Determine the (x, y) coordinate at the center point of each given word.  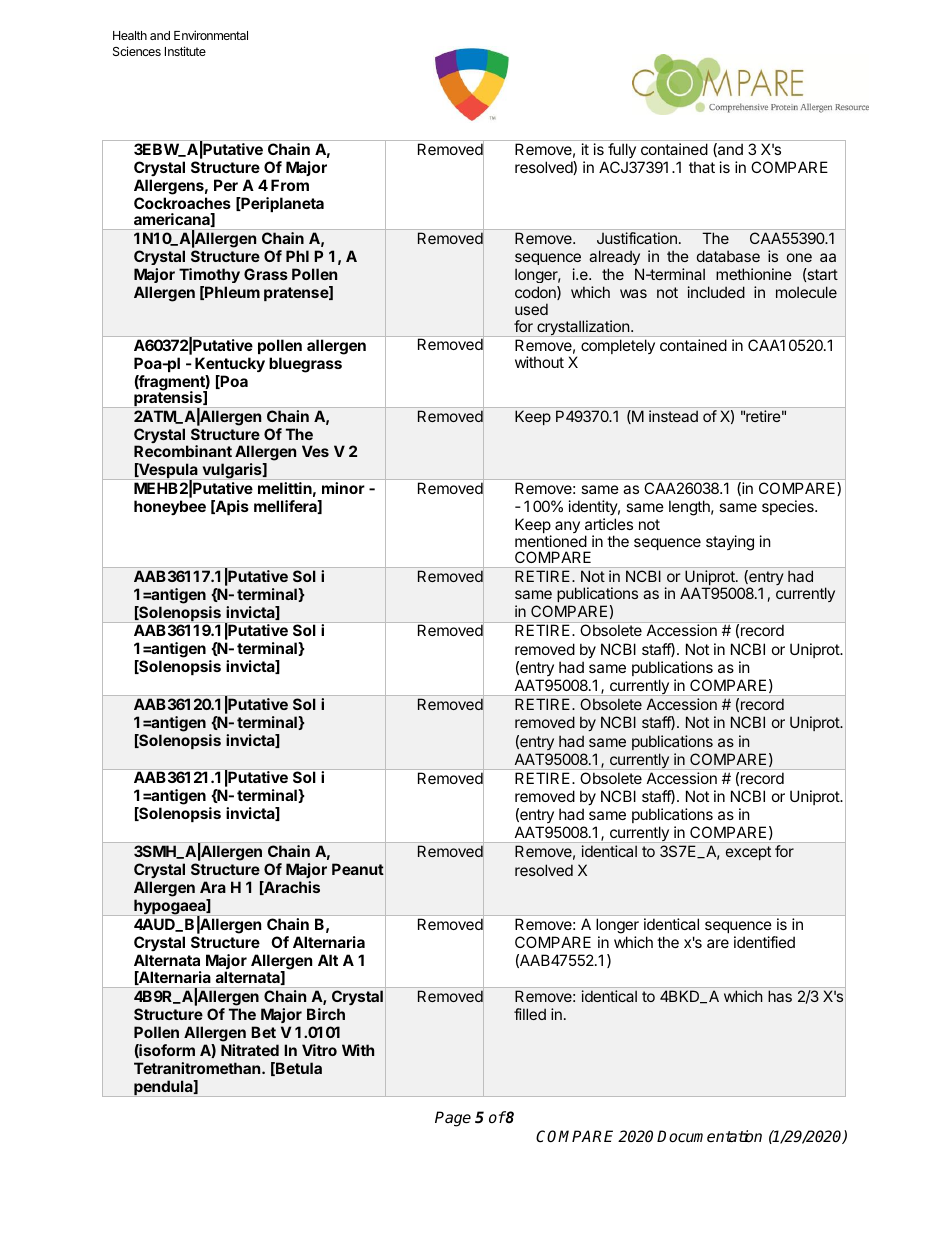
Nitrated (250, 1050)
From (290, 185)
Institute (185, 51)
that (702, 167)
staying (730, 543)
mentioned (551, 541)
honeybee (170, 507)
